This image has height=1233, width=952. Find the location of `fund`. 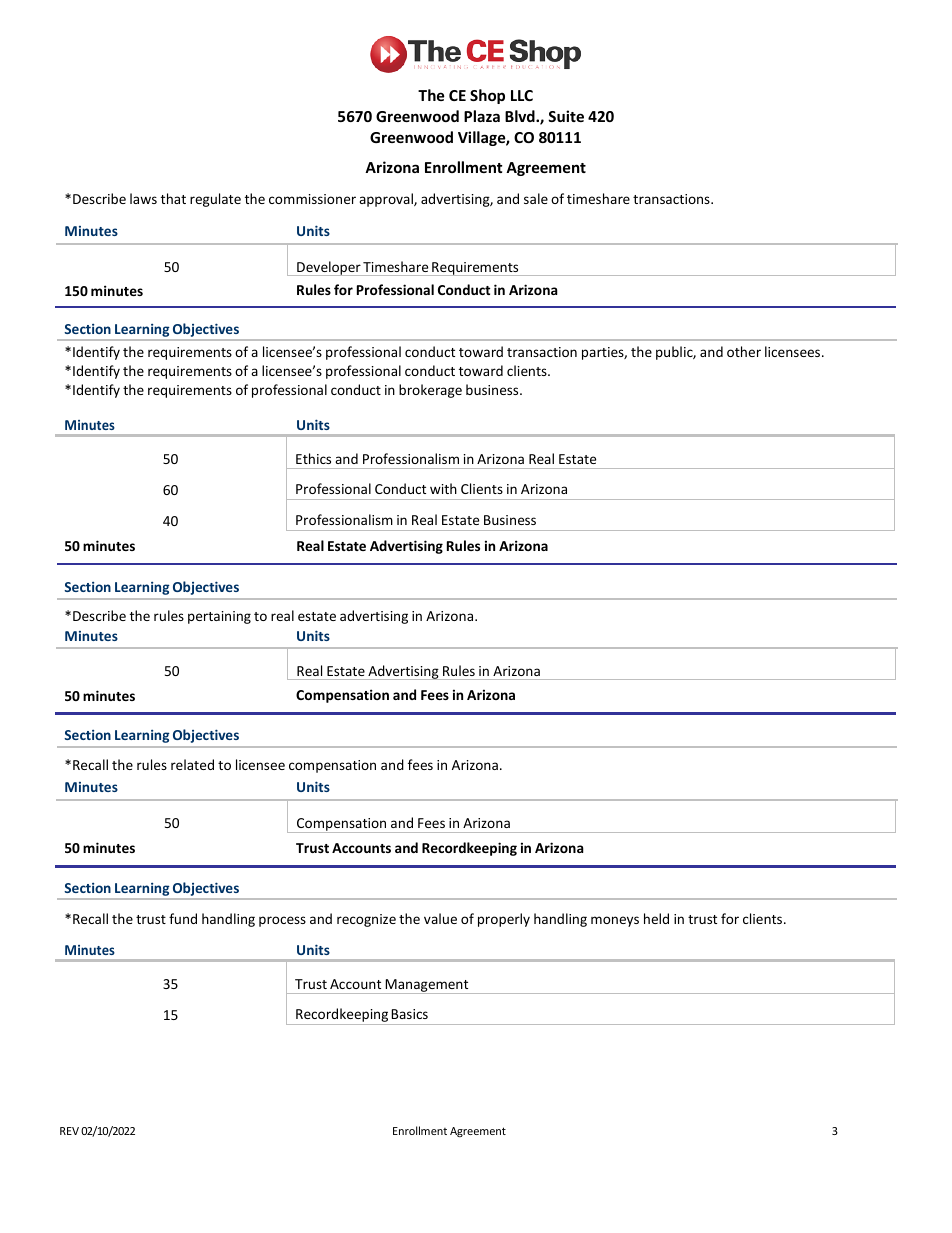

fund is located at coordinates (183, 918).
